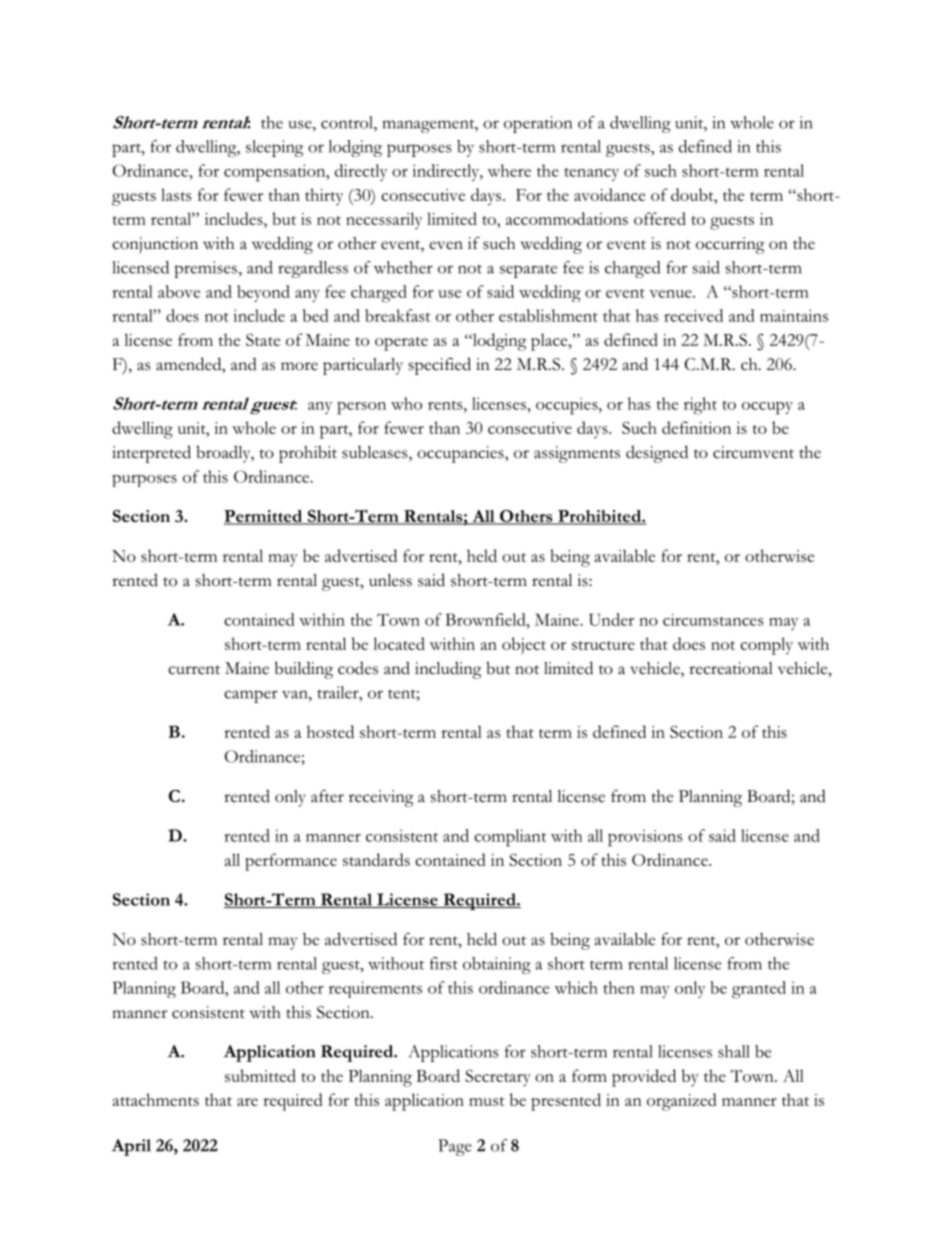 The width and height of the document is (952, 1233). What do you see at coordinates (645, 838) in the document?
I see `provisions` at bounding box center [645, 838].
